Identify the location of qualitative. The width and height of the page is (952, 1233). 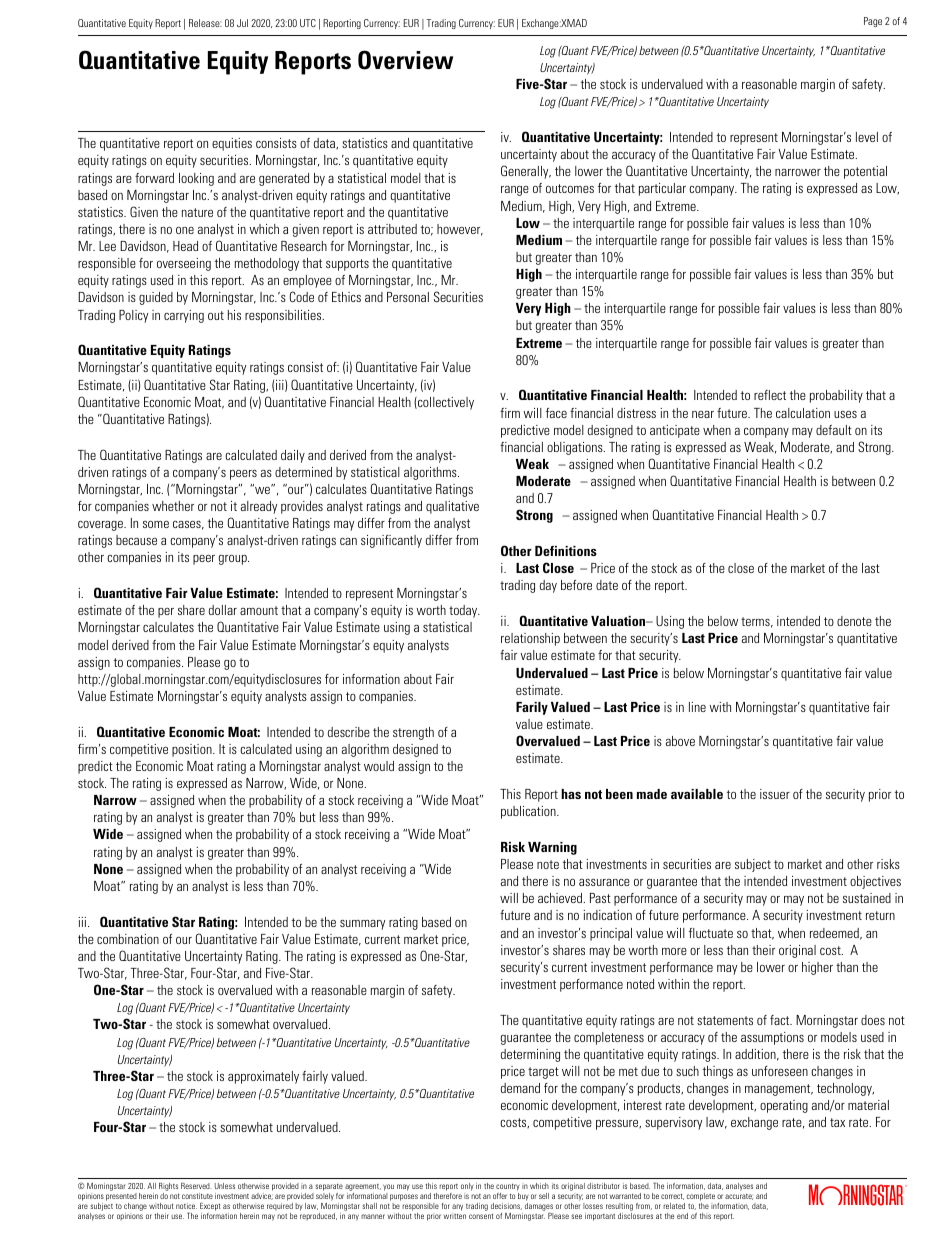
(452, 507).
